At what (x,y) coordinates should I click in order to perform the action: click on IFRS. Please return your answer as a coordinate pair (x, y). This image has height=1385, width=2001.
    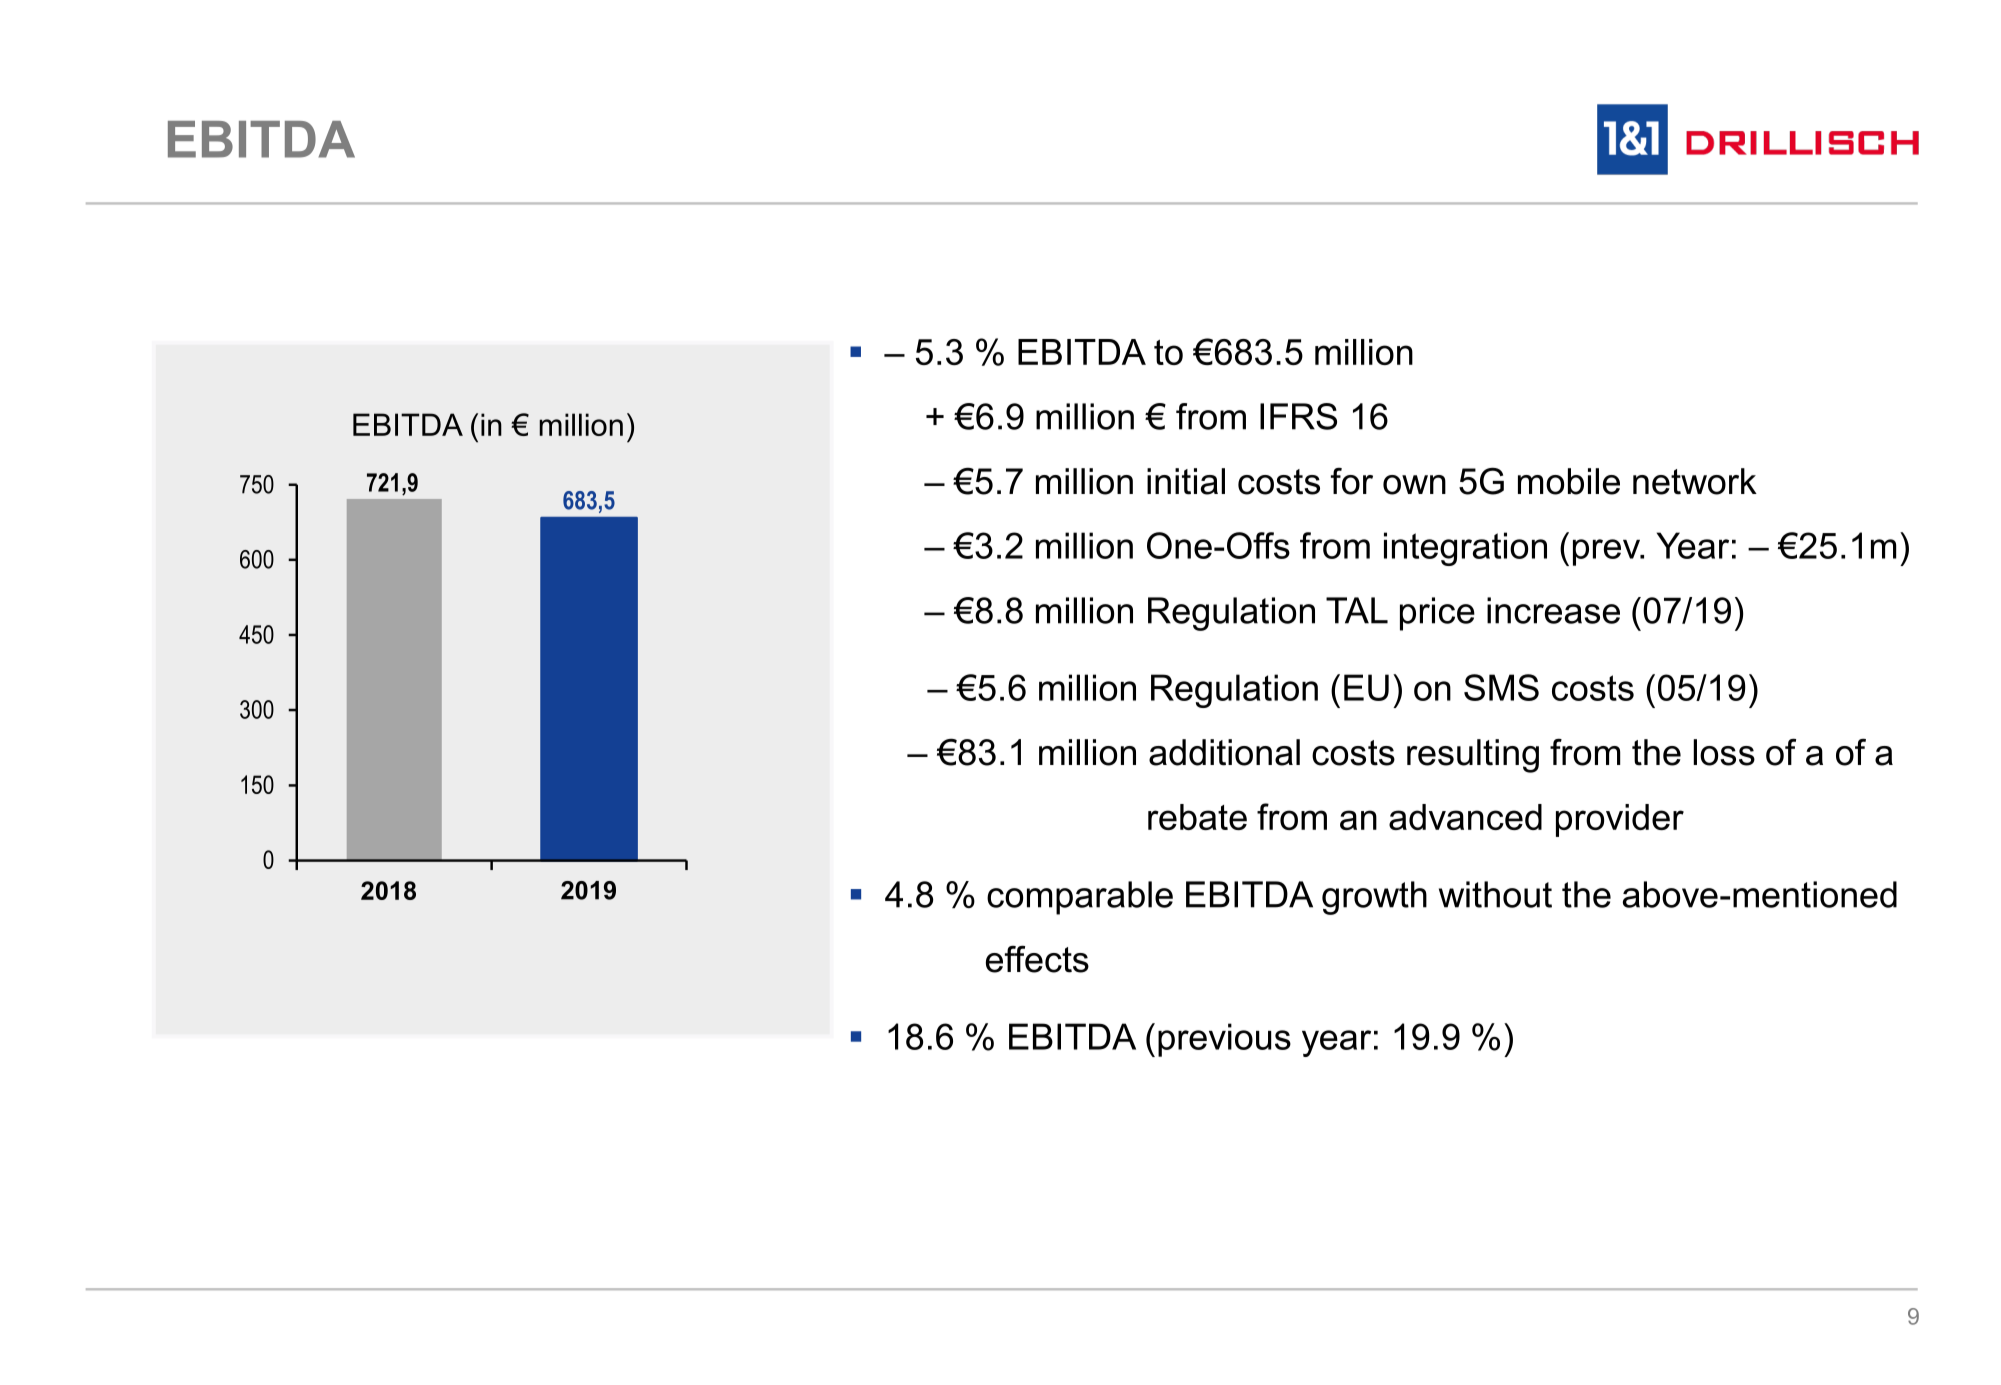
    Looking at the image, I should click on (1298, 416).
